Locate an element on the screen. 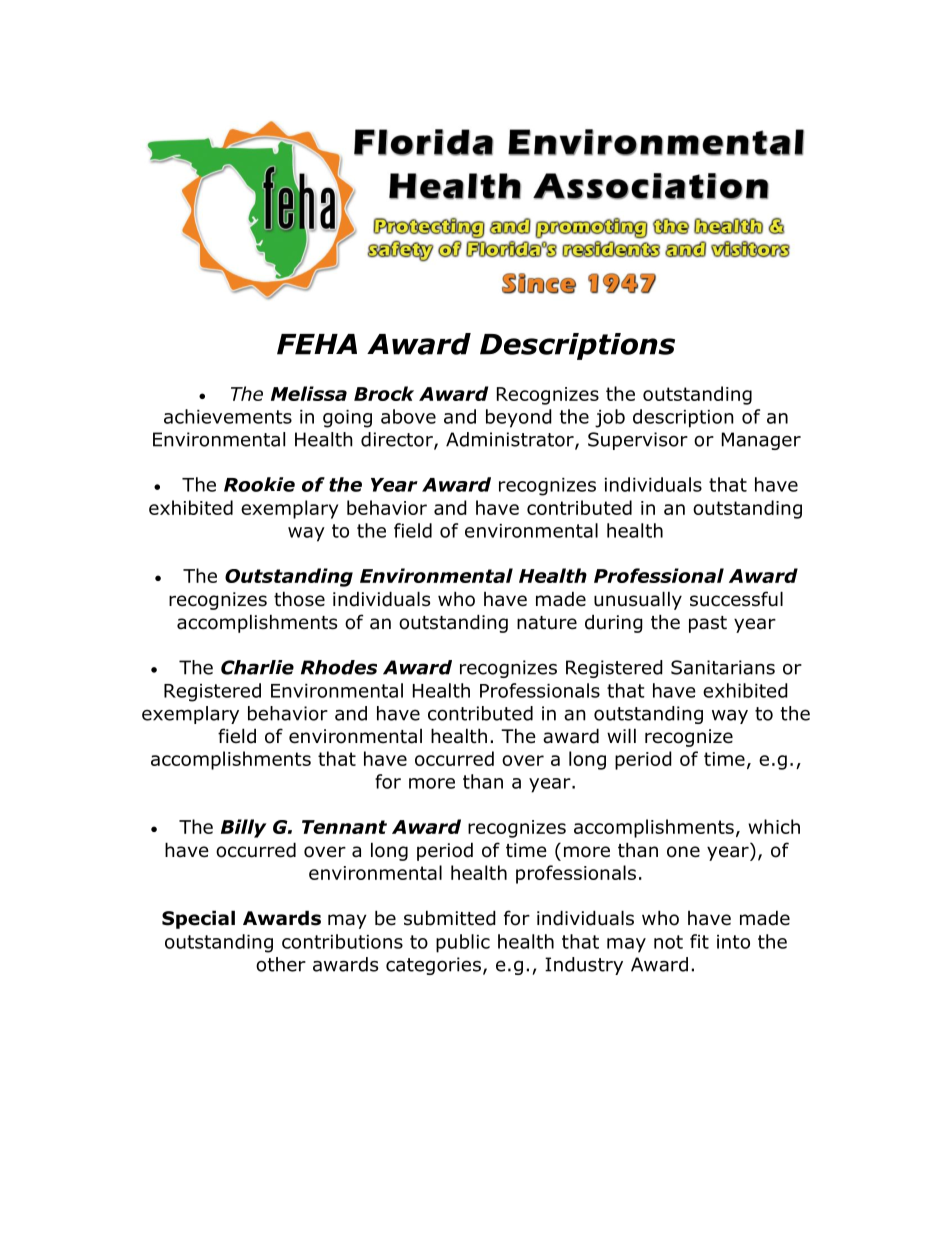  beyond is located at coordinates (519, 418).
